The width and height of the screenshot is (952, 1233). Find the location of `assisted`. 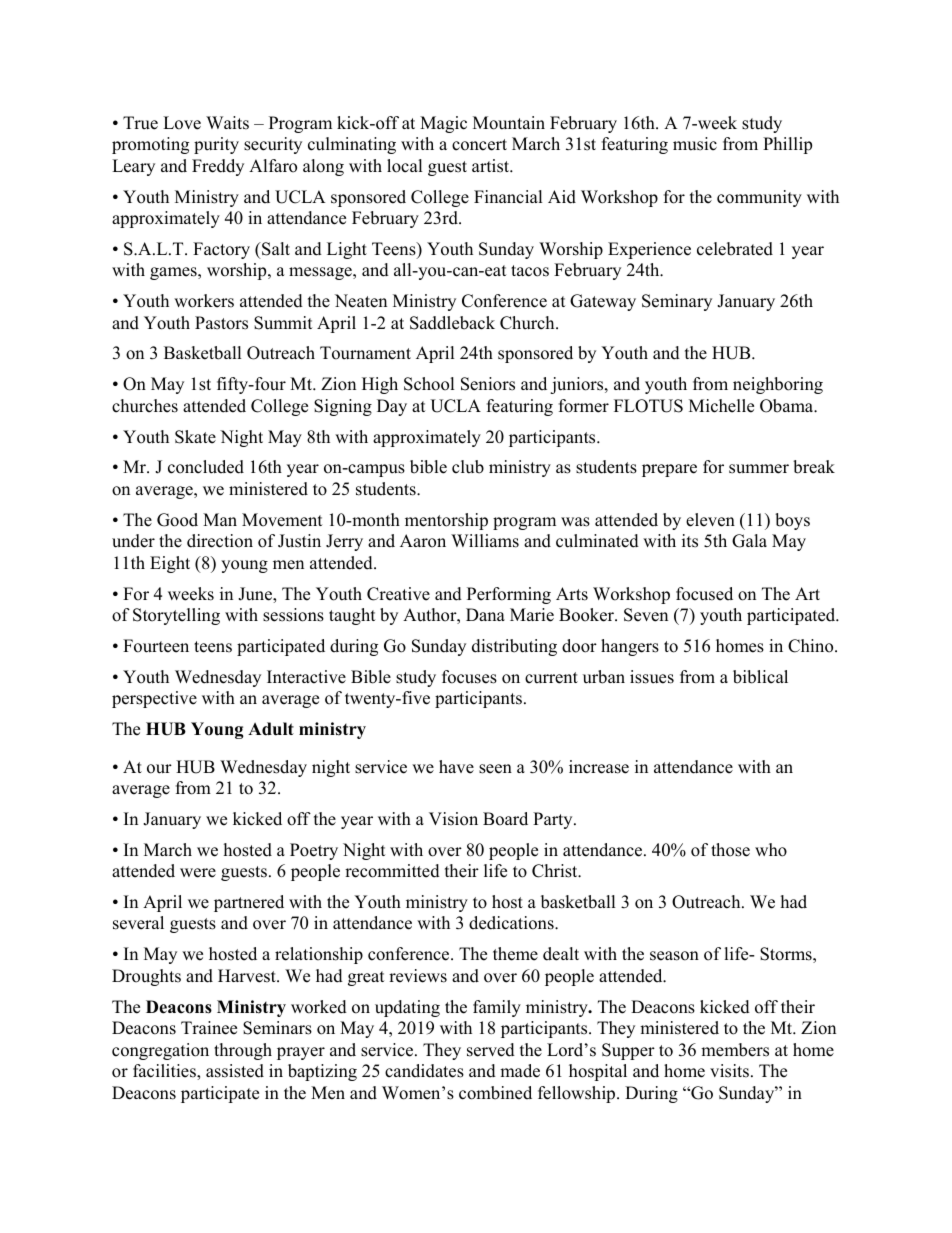

assisted is located at coordinates (235, 1071).
